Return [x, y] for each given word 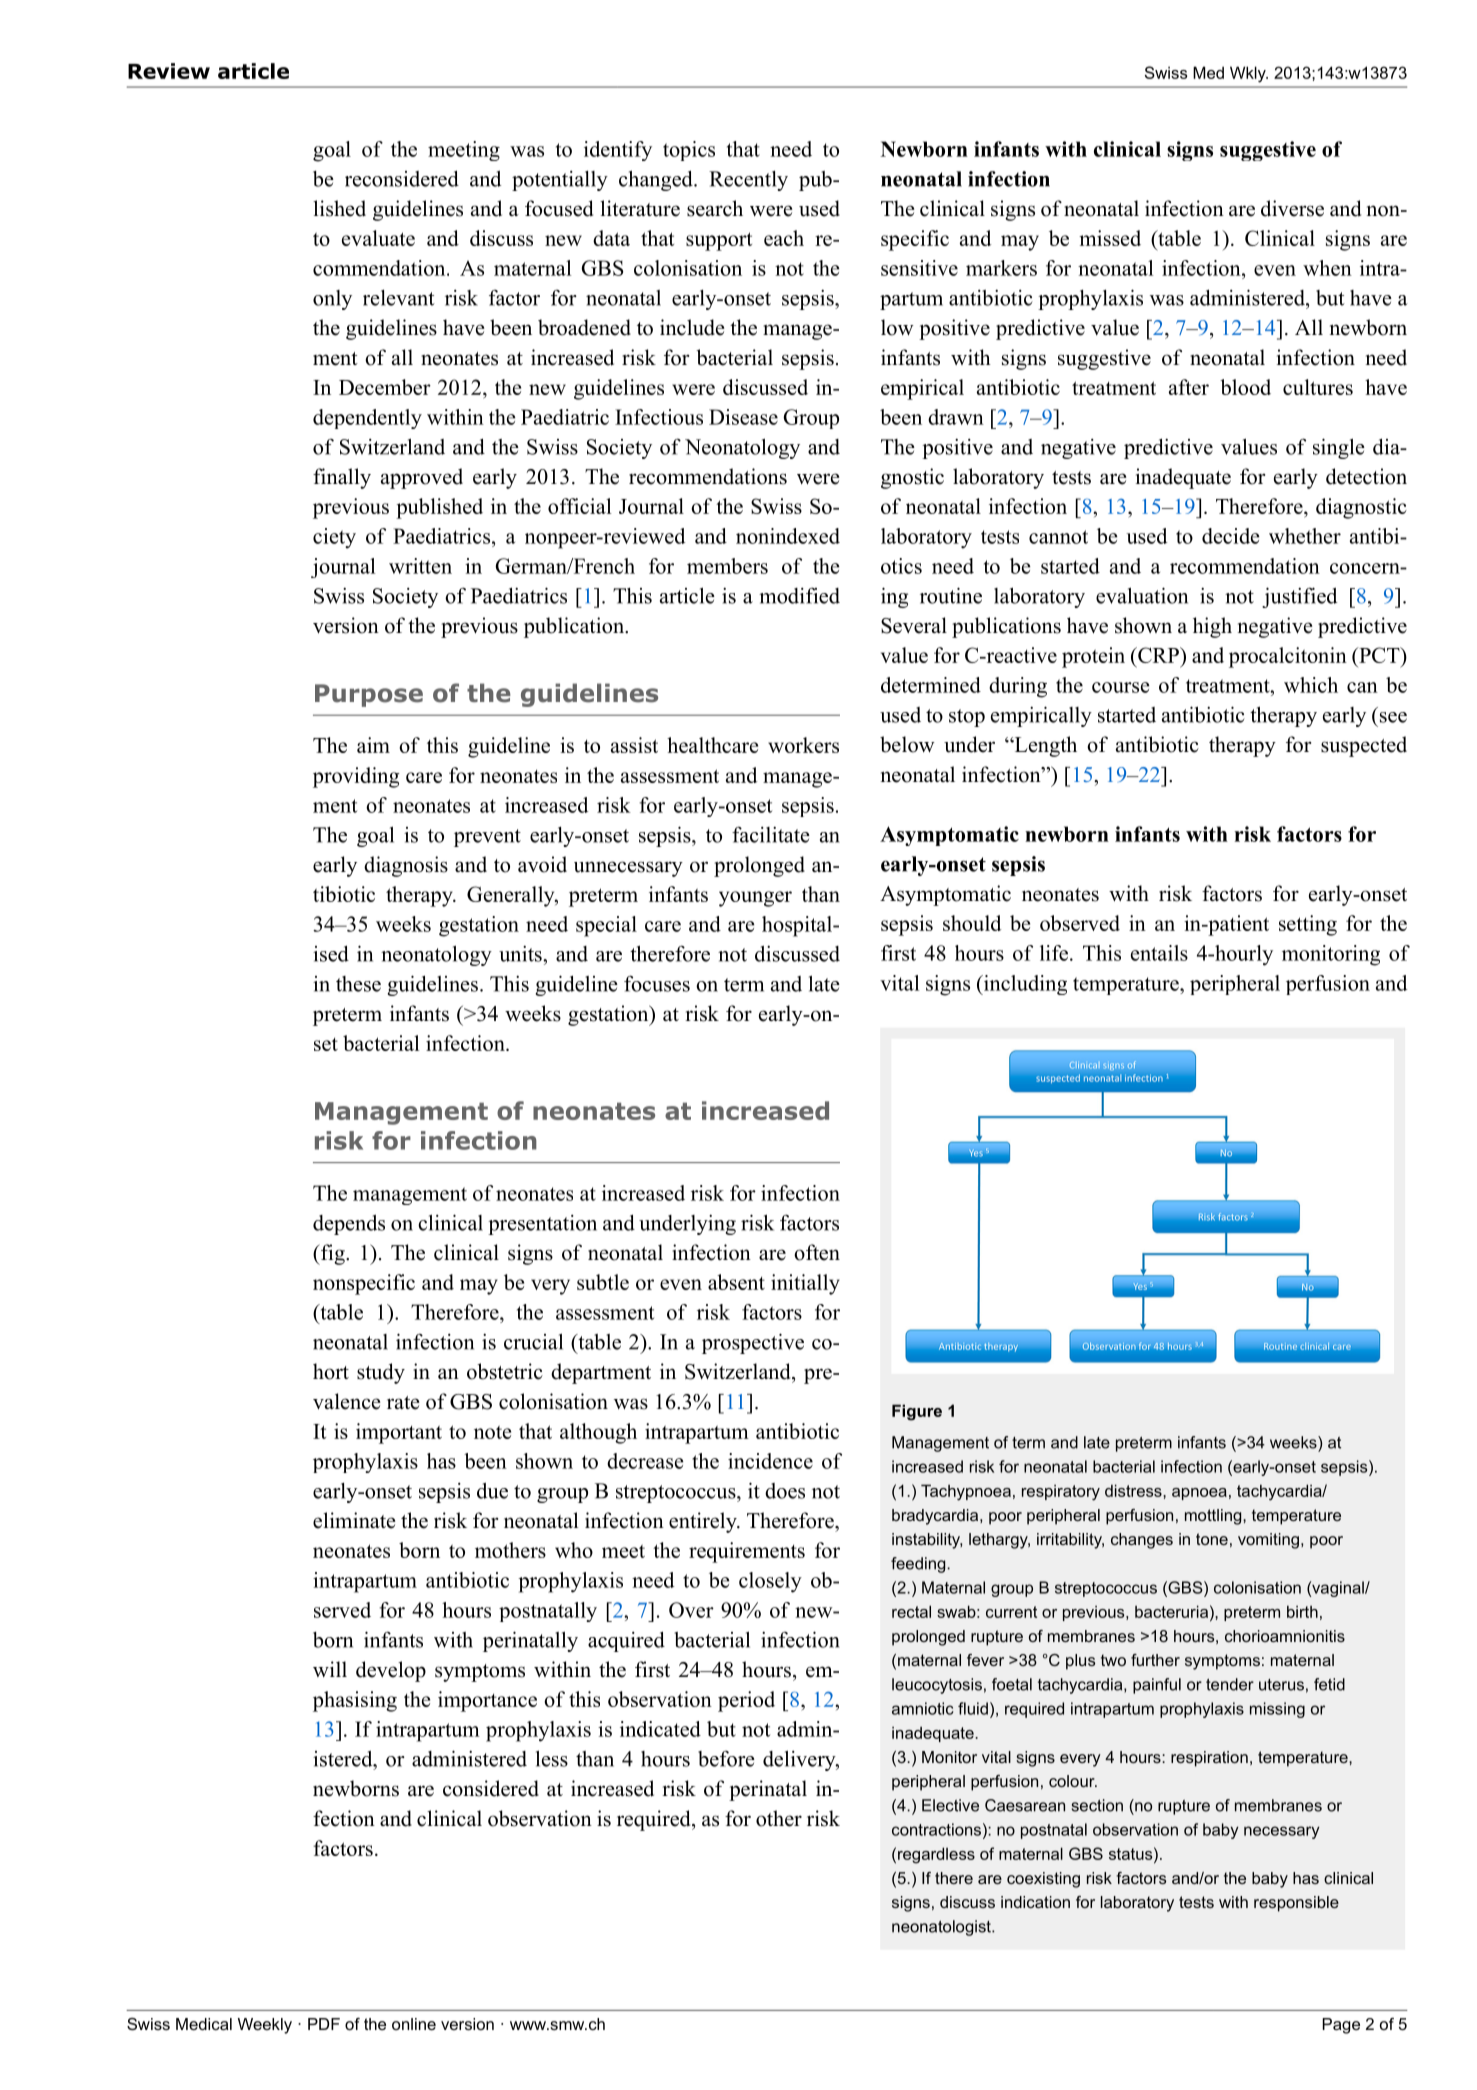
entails [1159, 953]
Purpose [369, 695]
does [785, 1491]
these [358, 984]
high [1212, 627]
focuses [657, 983]
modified [799, 595]
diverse [1292, 208]
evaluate [378, 238]
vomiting [1268, 1541]
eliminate [354, 1520]
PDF [324, 2024]
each [784, 238]
